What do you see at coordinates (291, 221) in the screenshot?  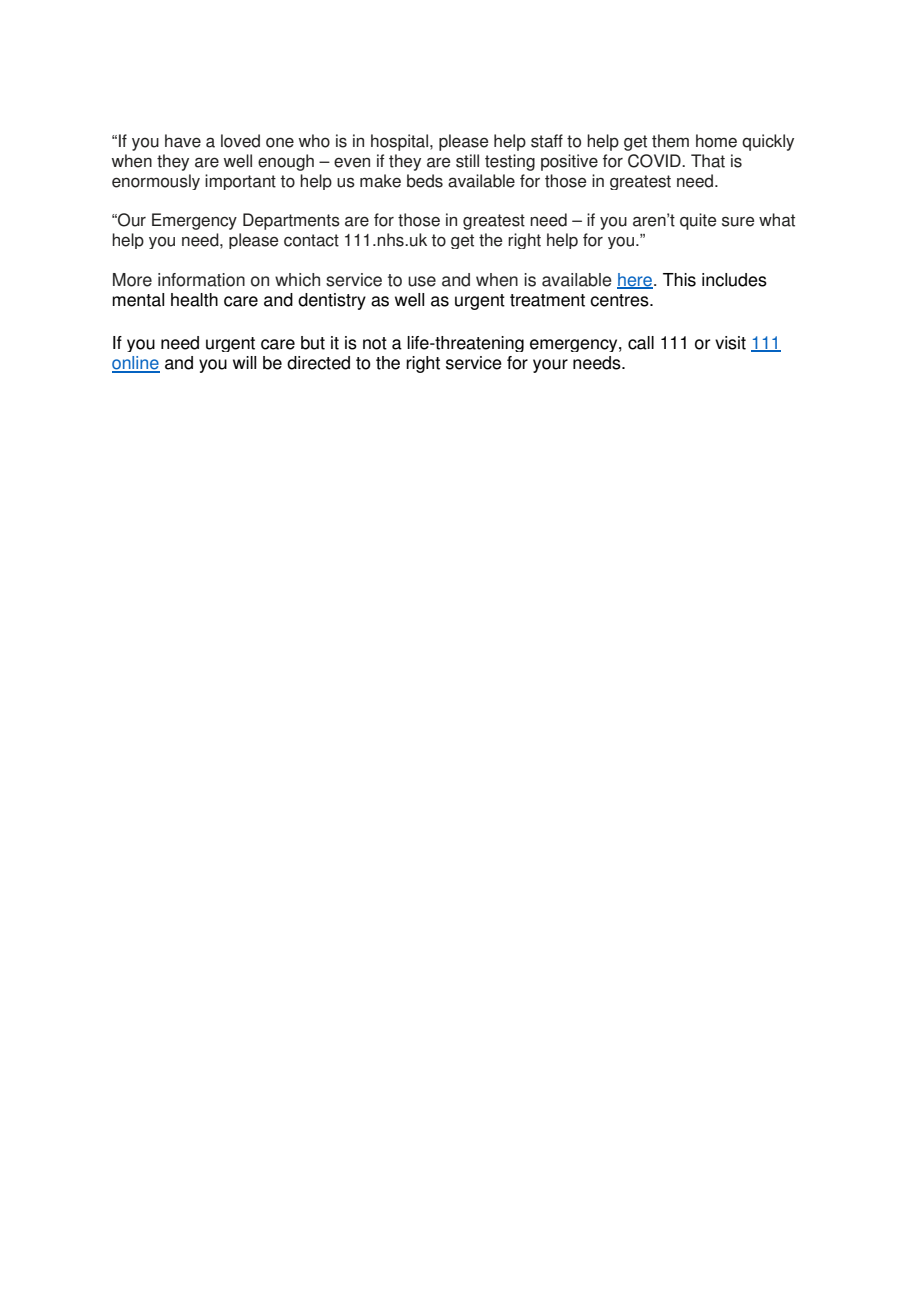 I see `Departments` at bounding box center [291, 221].
